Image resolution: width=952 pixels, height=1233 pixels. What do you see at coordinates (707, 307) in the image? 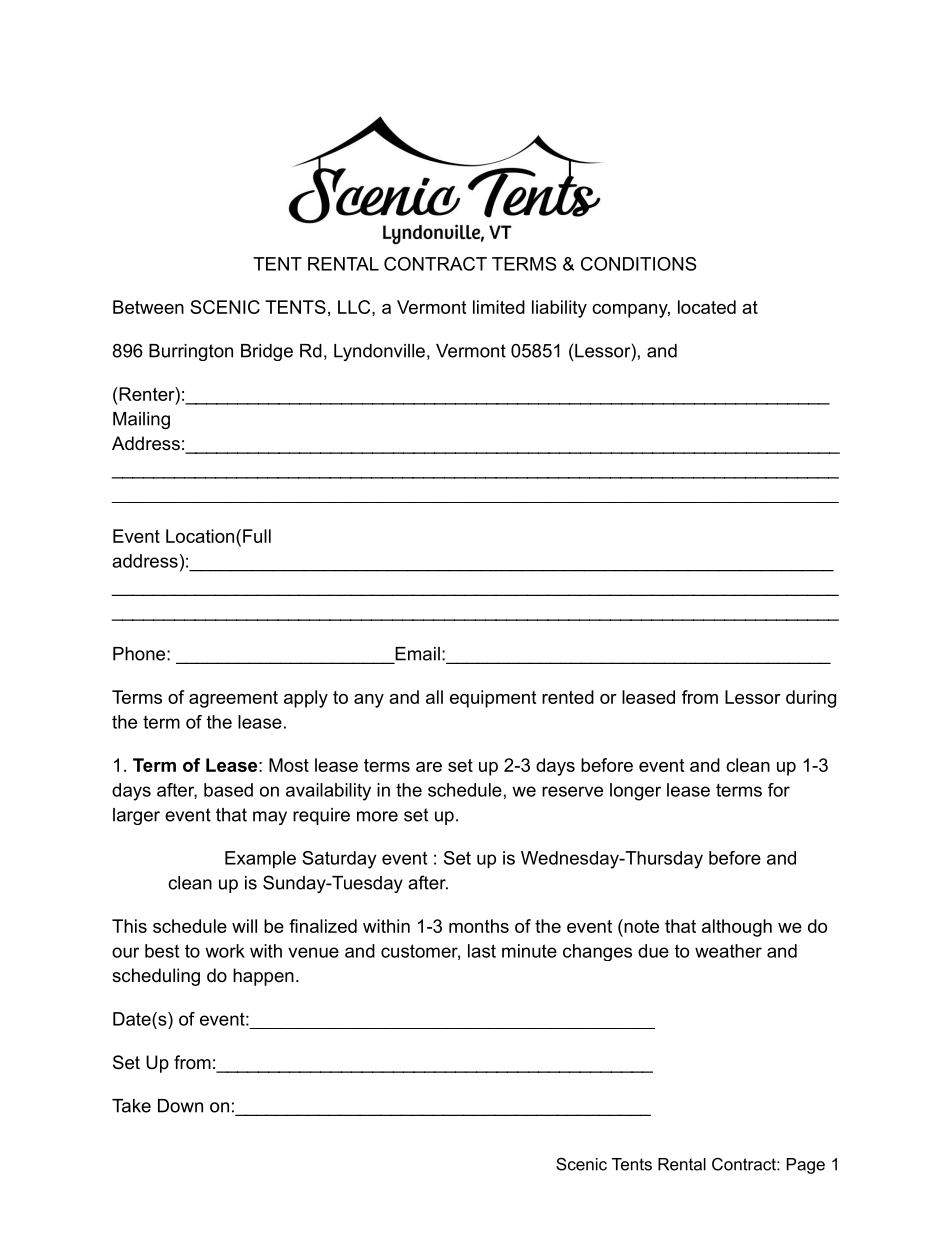
I see `located` at bounding box center [707, 307].
